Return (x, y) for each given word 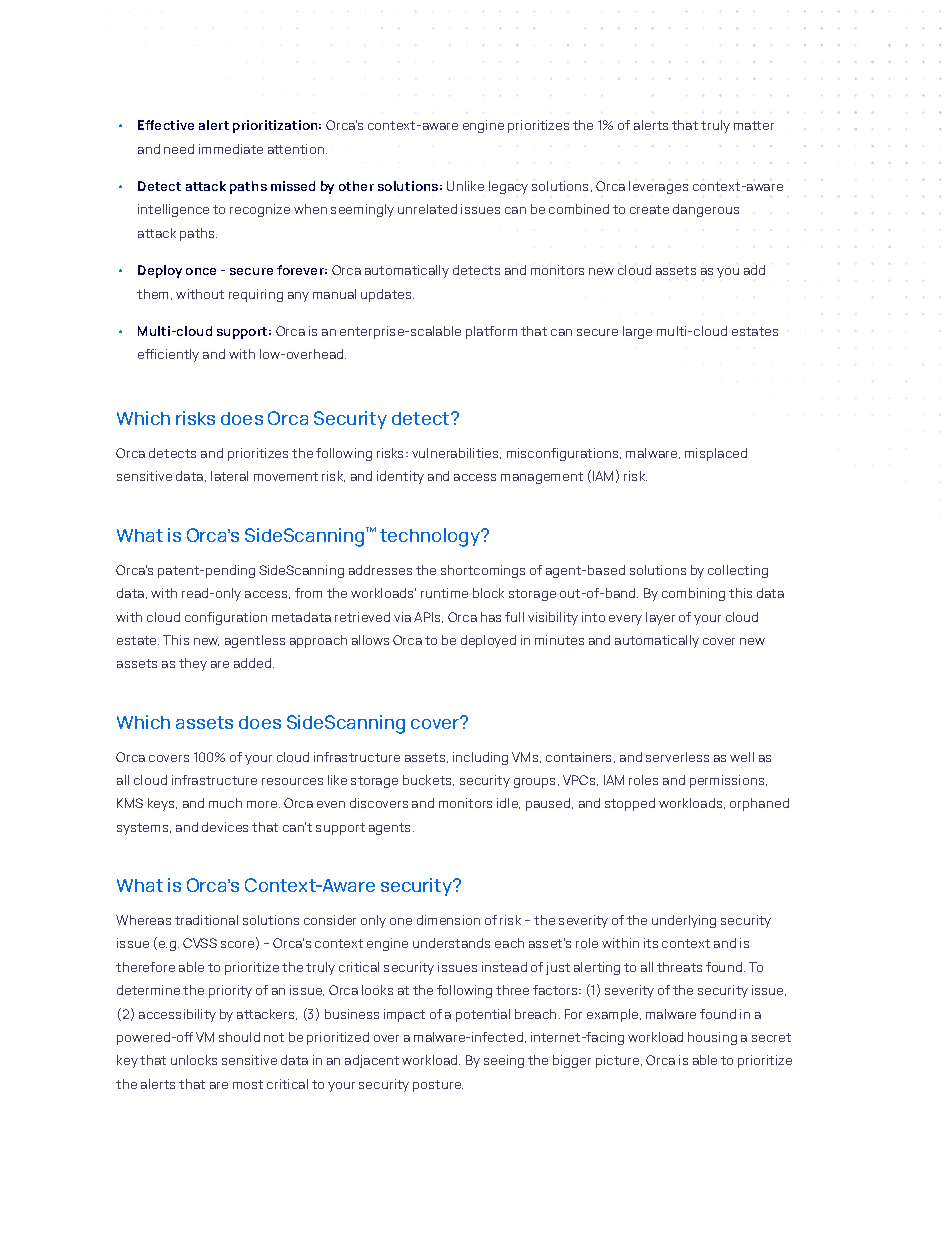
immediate (231, 149)
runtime (444, 593)
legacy (508, 187)
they (193, 664)
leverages (658, 187)
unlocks (194, 1060)
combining (693, 594)
